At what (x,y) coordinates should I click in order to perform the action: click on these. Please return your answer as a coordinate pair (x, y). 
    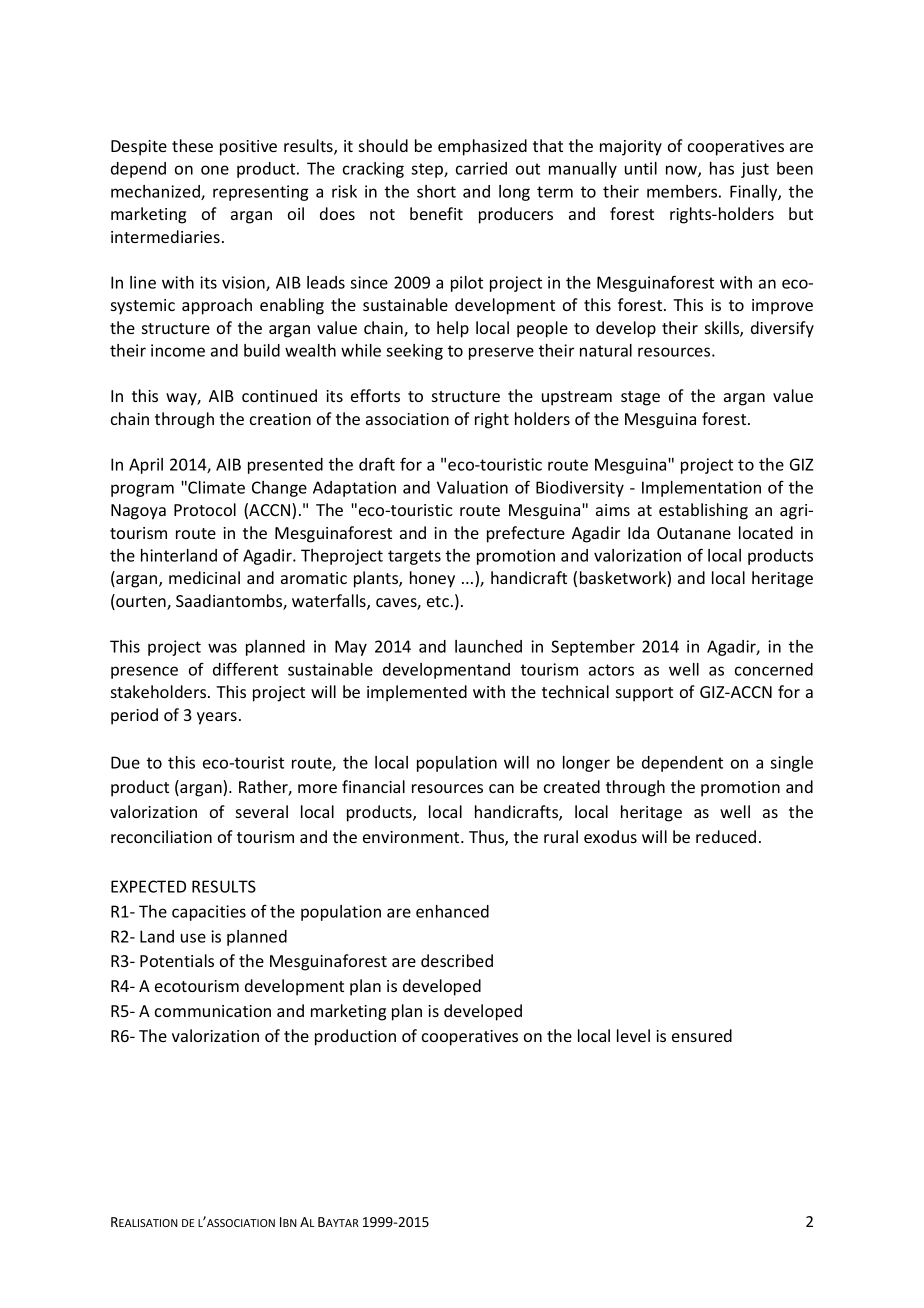
    Looking at the image, I should click on (192, 145).
